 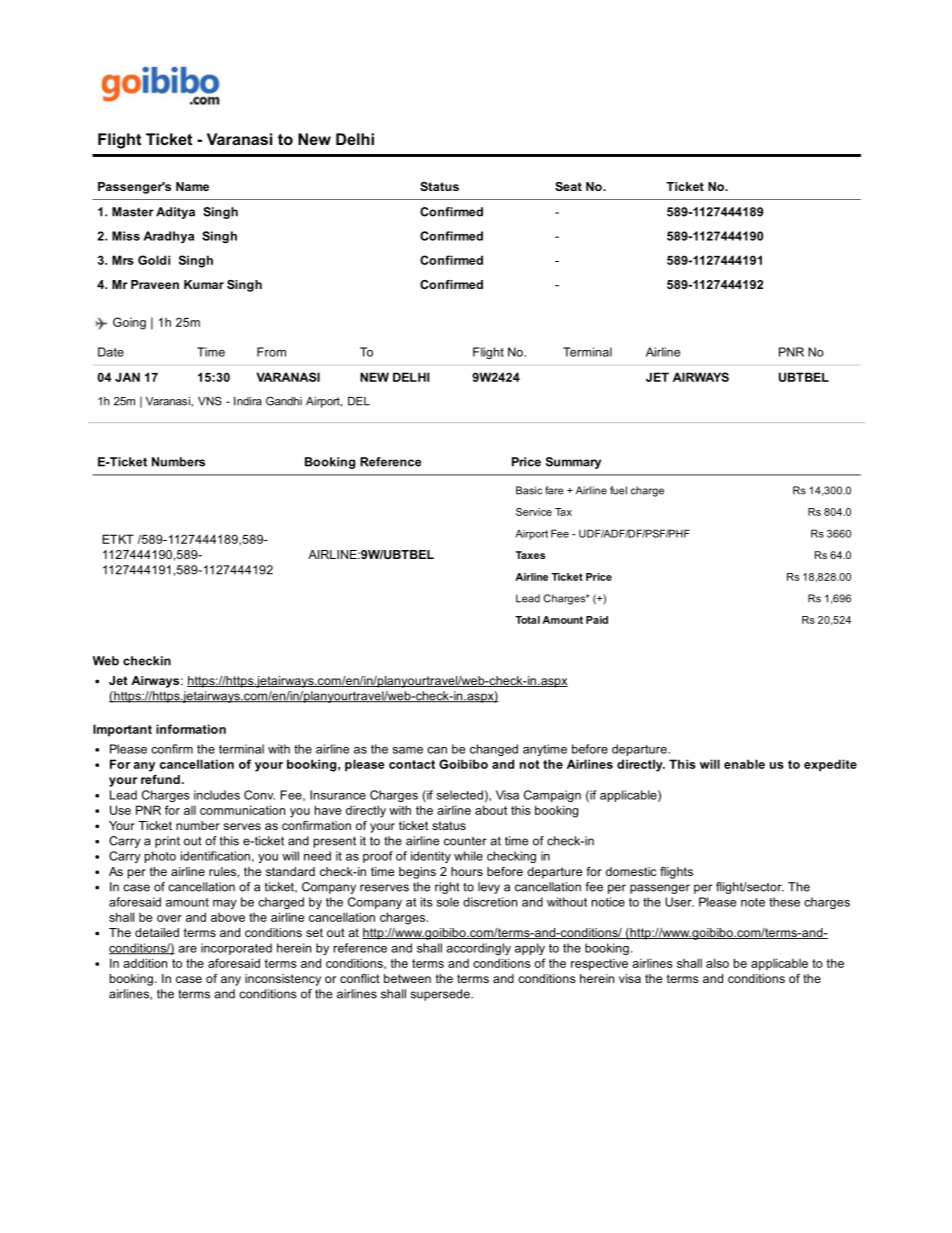 I want to click on changed, so click(x=494, y=750).
